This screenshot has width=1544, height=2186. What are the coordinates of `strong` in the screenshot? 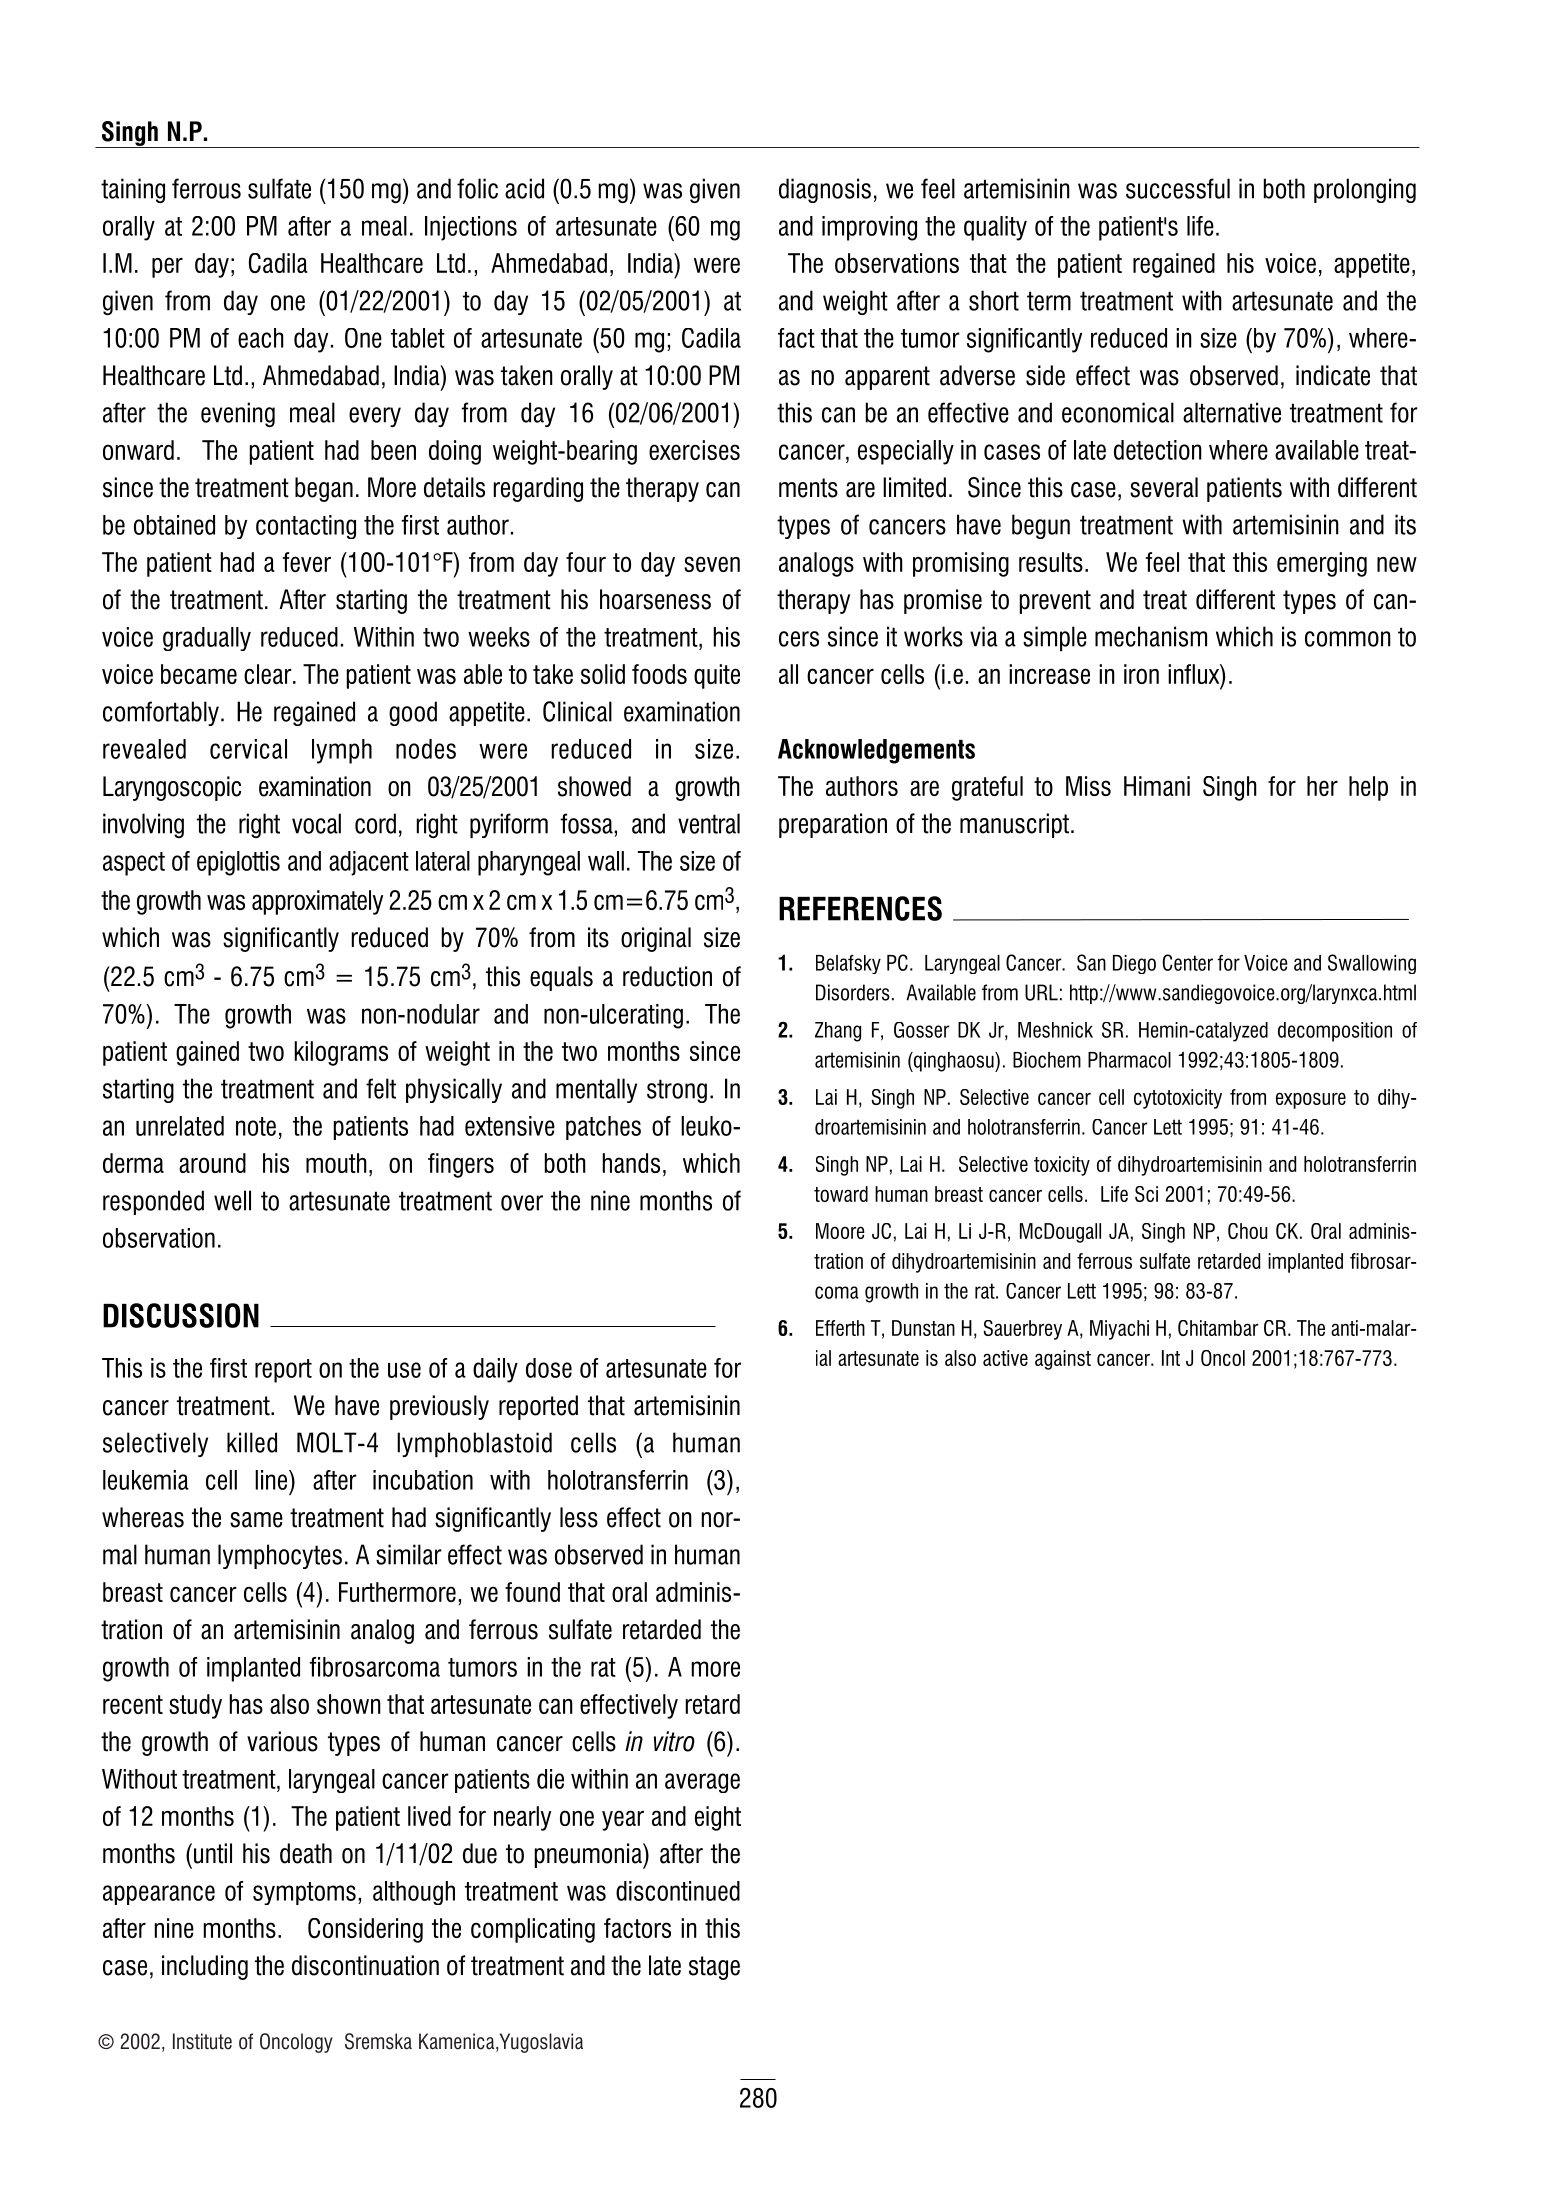 It's located at (677, 1091).
